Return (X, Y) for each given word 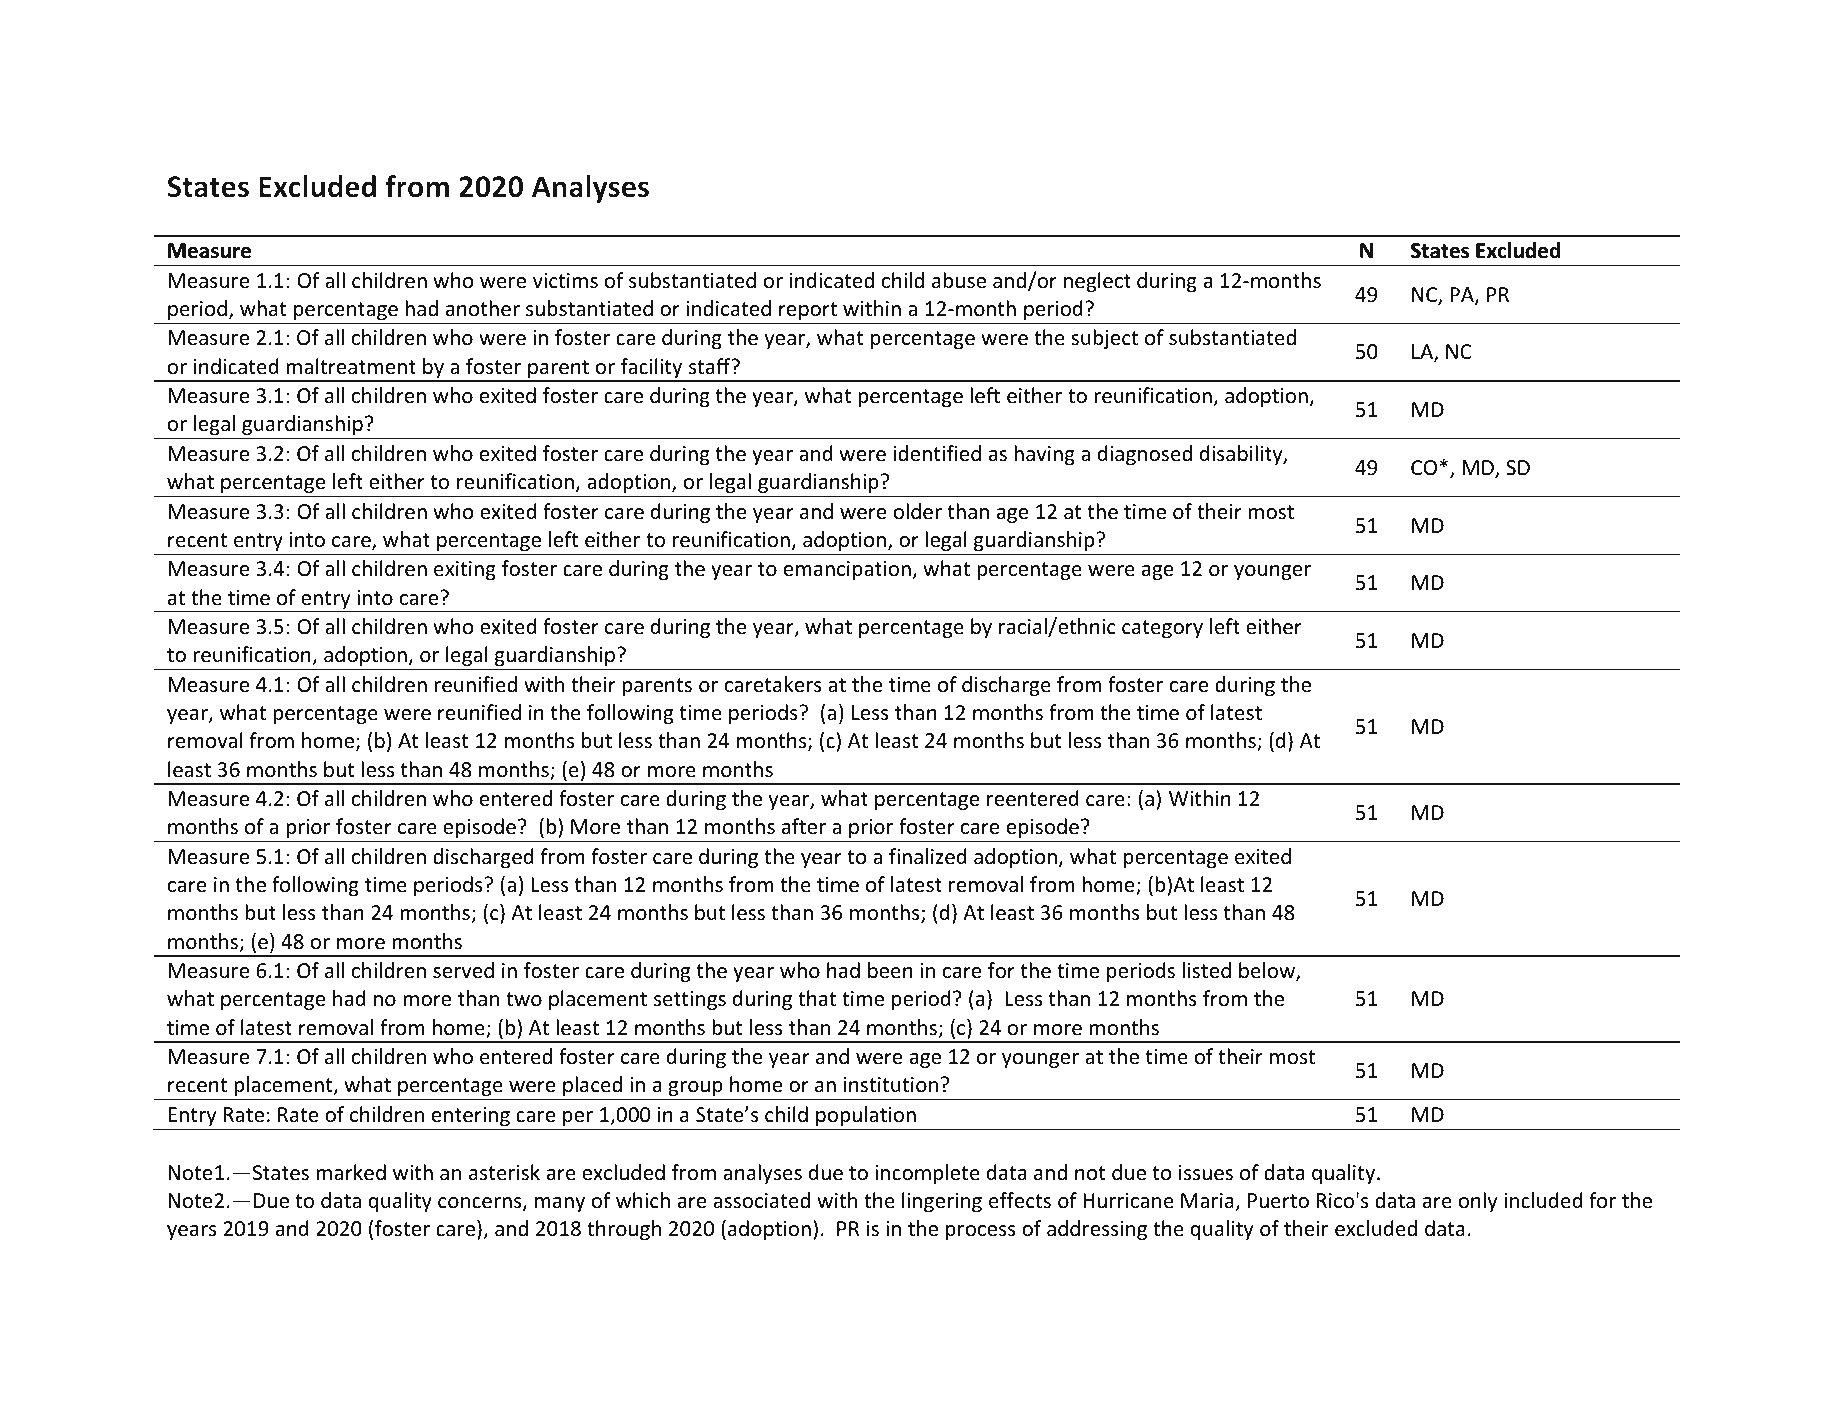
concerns (481, 1204)
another (483, 308)
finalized (928, 856)
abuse (959, 280)
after (804, 826)
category (1162, 629)
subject (1104, 339)
